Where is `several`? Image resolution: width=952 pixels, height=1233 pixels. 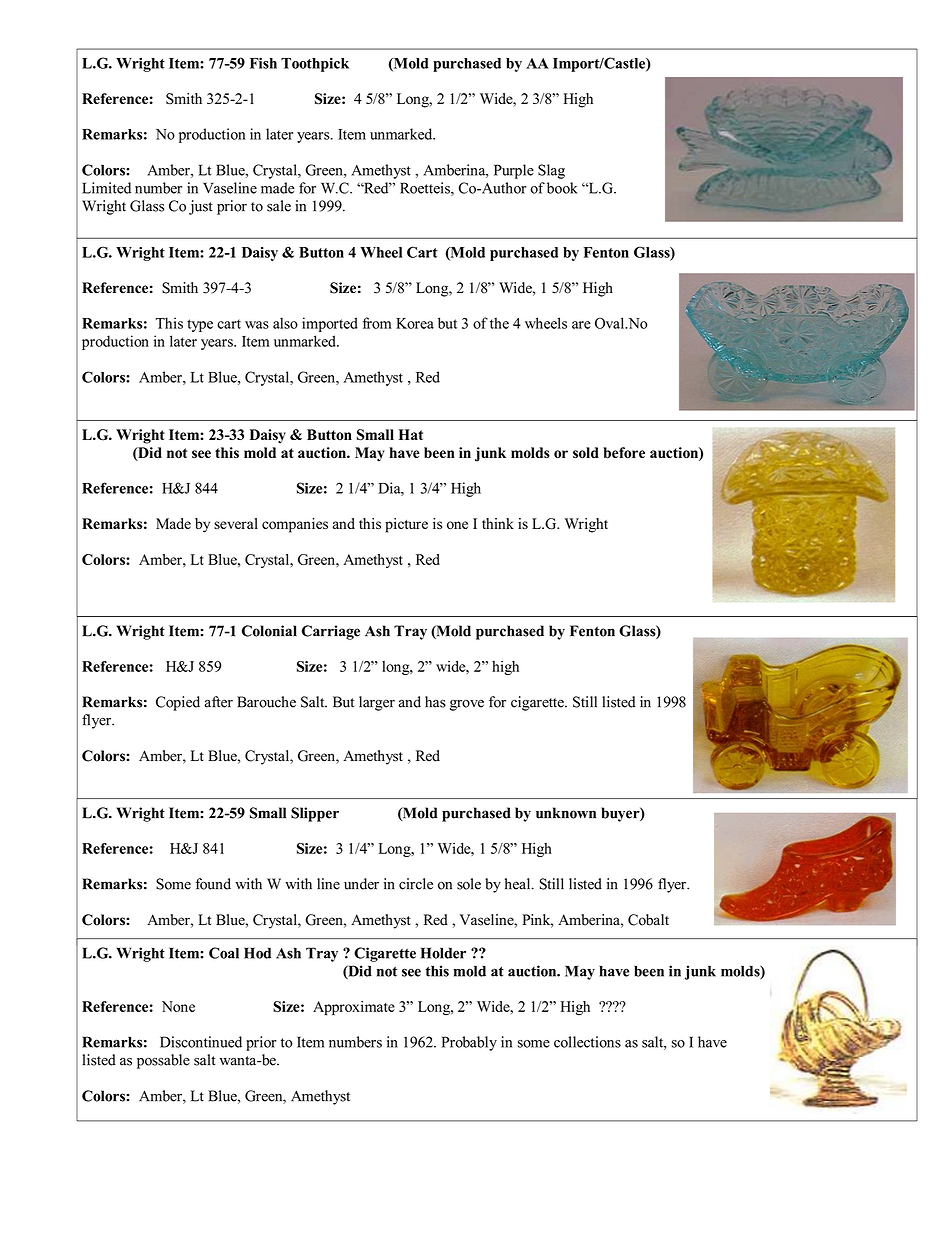
several is located at coordinates (236, 523).
